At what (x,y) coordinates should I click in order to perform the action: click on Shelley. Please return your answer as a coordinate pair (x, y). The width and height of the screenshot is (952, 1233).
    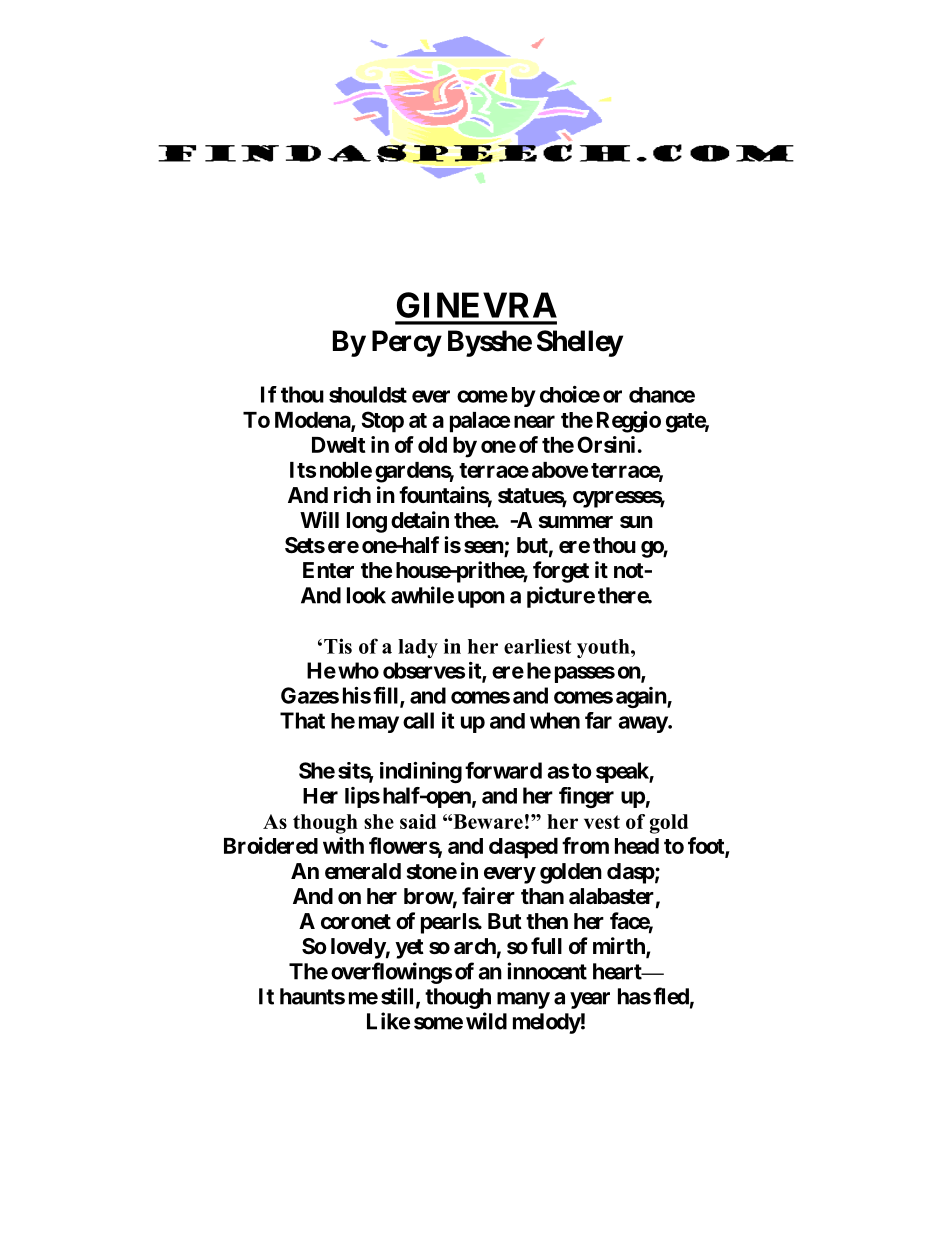
    Looking at the image, I should click on (580, 343).
